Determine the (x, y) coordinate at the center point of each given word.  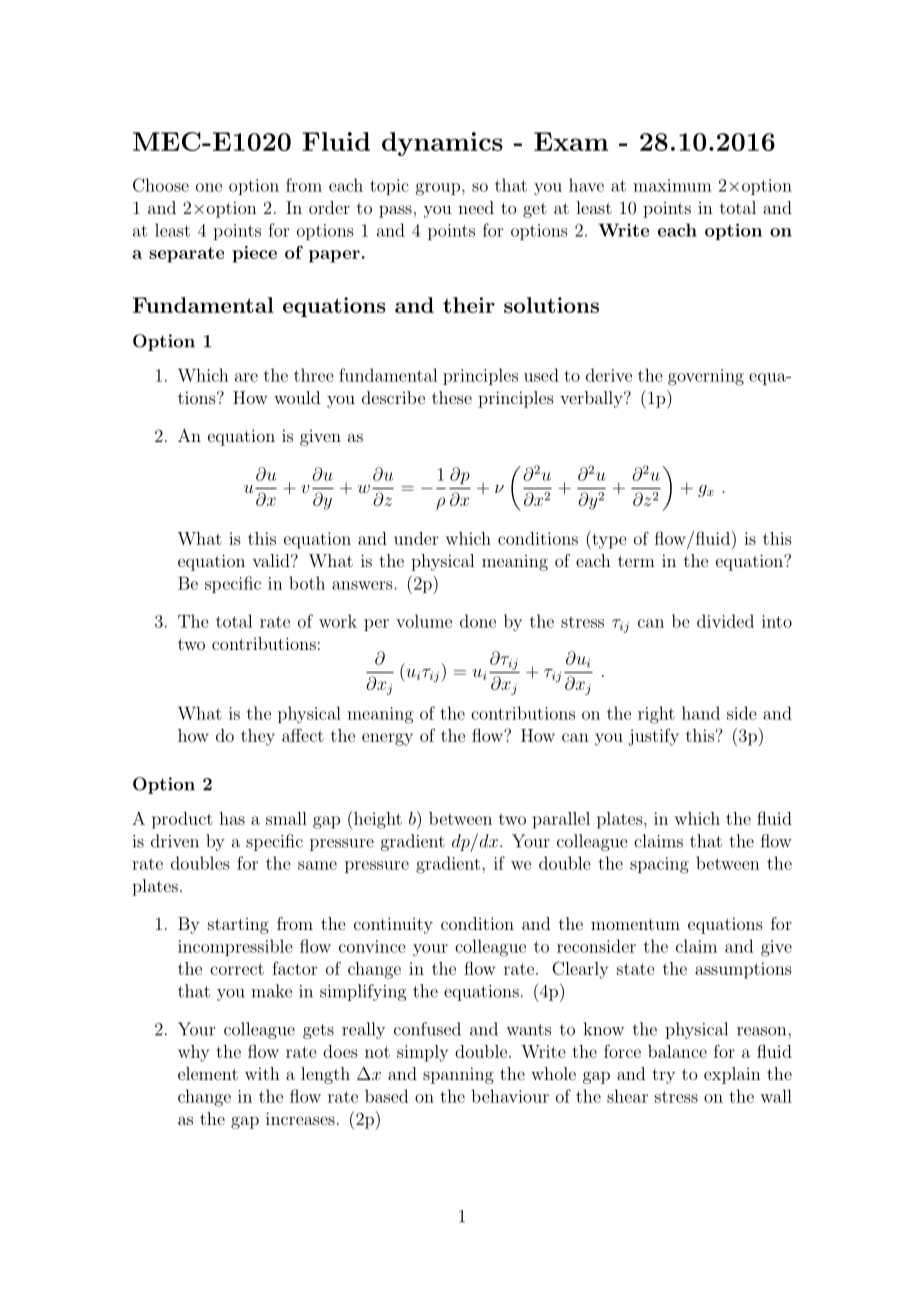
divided (725, 621)
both (307, 583)
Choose (161, 185)
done (478, 621)
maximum (672, 185)
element (208, 1073)
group (438, 189)
